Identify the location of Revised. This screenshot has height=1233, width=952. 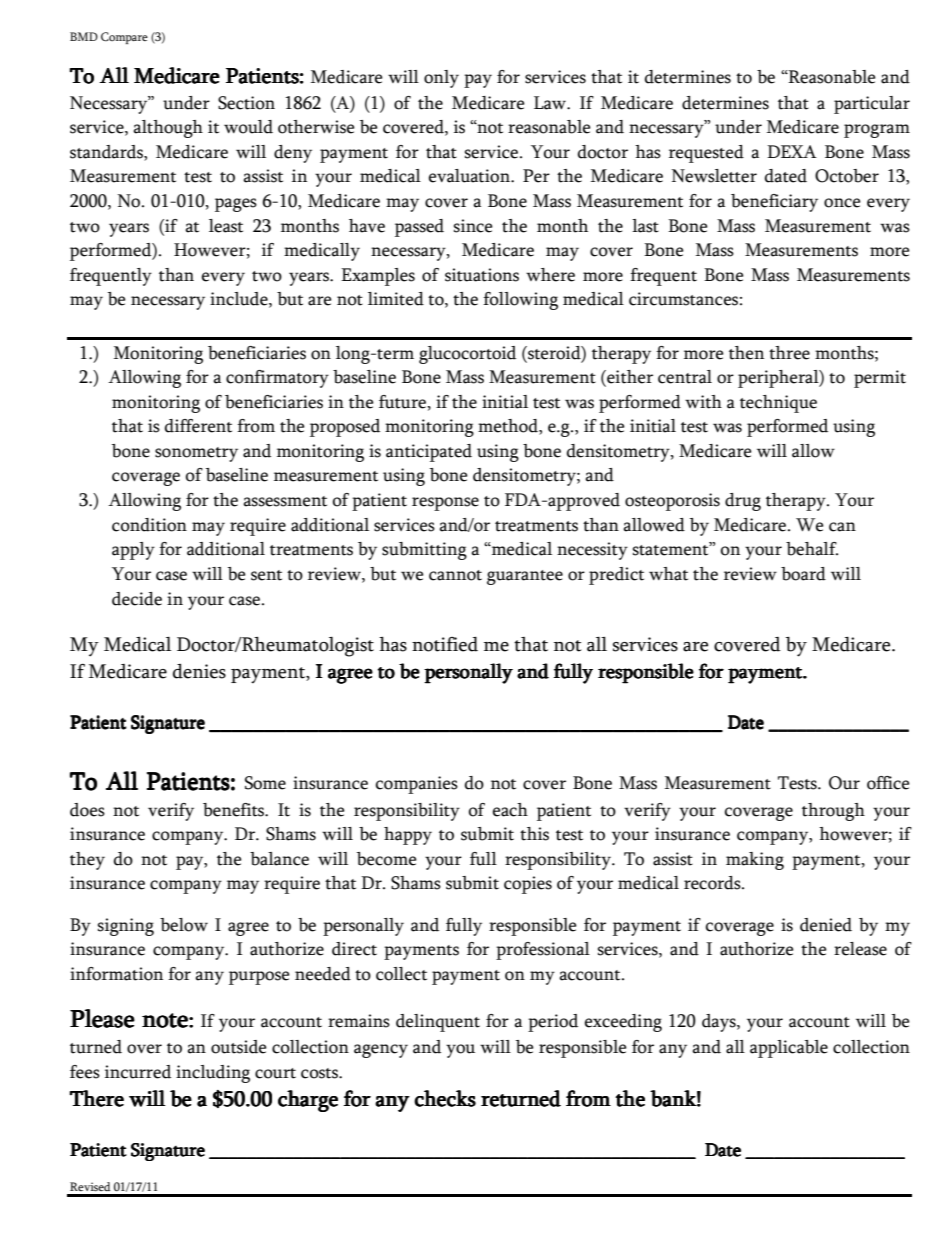
(90, 1186).
